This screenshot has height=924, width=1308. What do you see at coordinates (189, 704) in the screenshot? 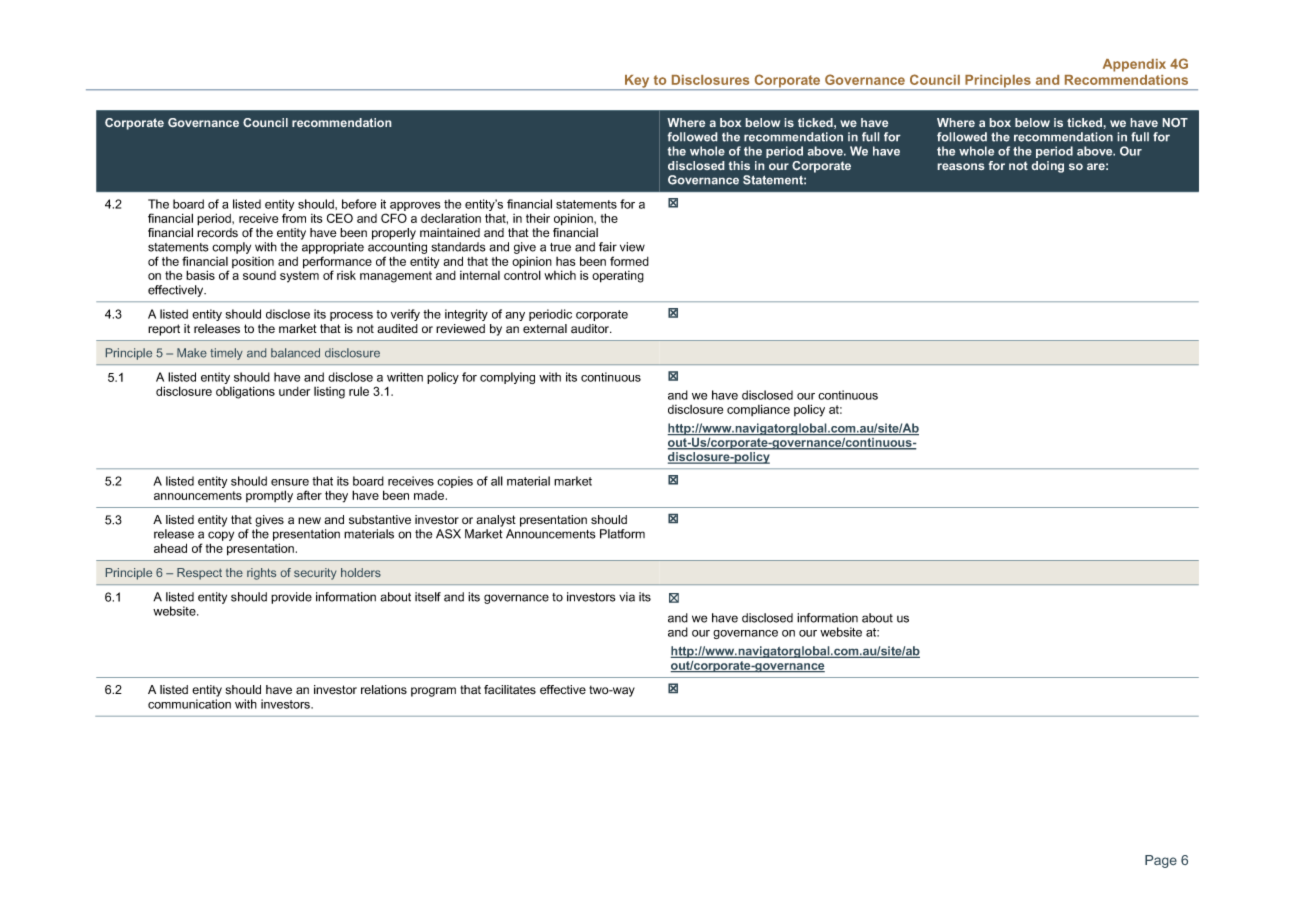
I see `communication` at bounding box center [189, 704].
